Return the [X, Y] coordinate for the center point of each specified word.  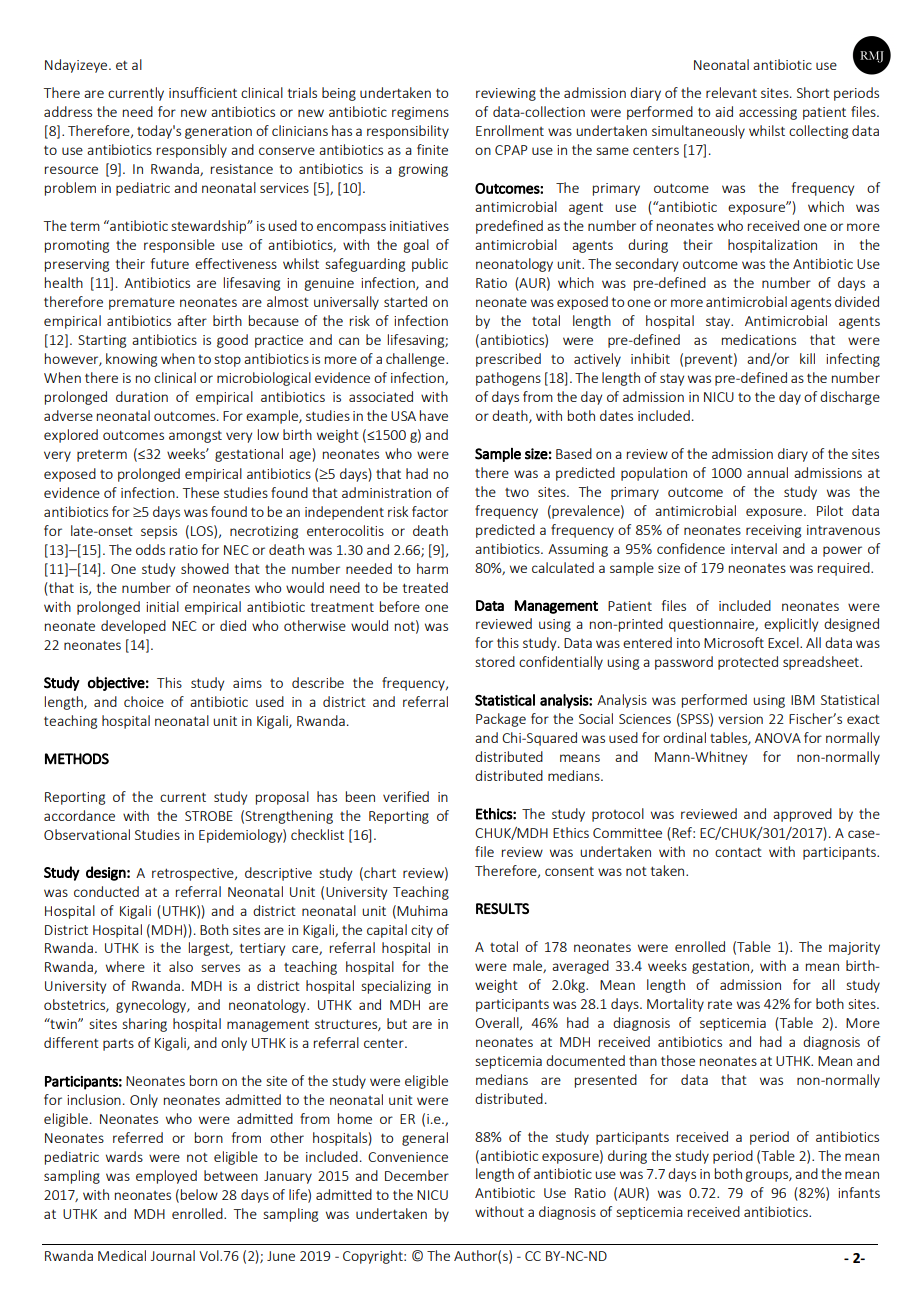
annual [767, 472]
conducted [106, 891]
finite [432, 149]
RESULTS [502, 908]
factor [430, 511]
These [201, 492]
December [417, 1175]
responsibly [192, 151]
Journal [173, 1255]
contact [738, 852]
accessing [768, 113]
